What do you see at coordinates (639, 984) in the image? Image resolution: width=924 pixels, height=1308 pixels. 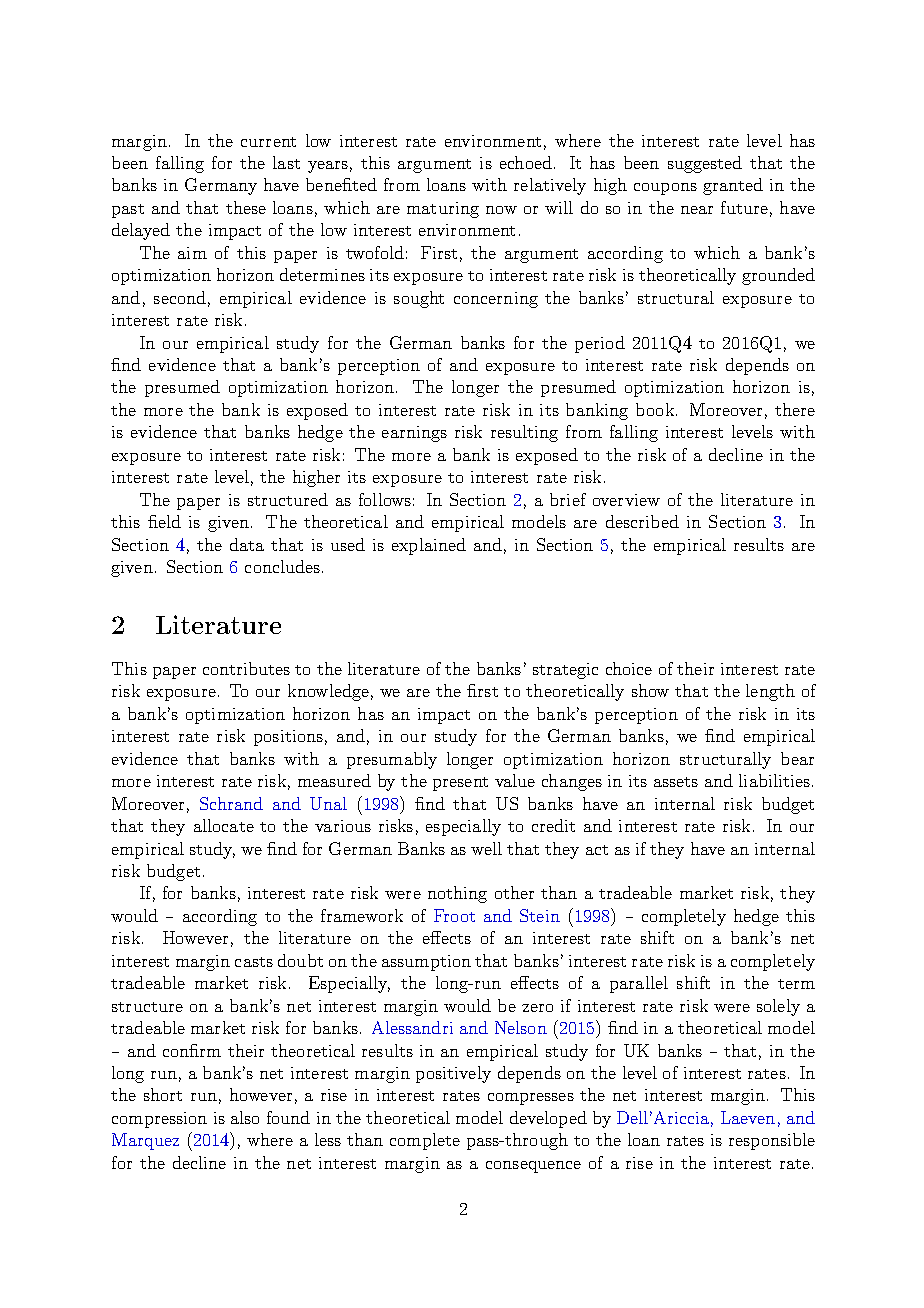 I see `parallel` at bounding box center [639, 984].
